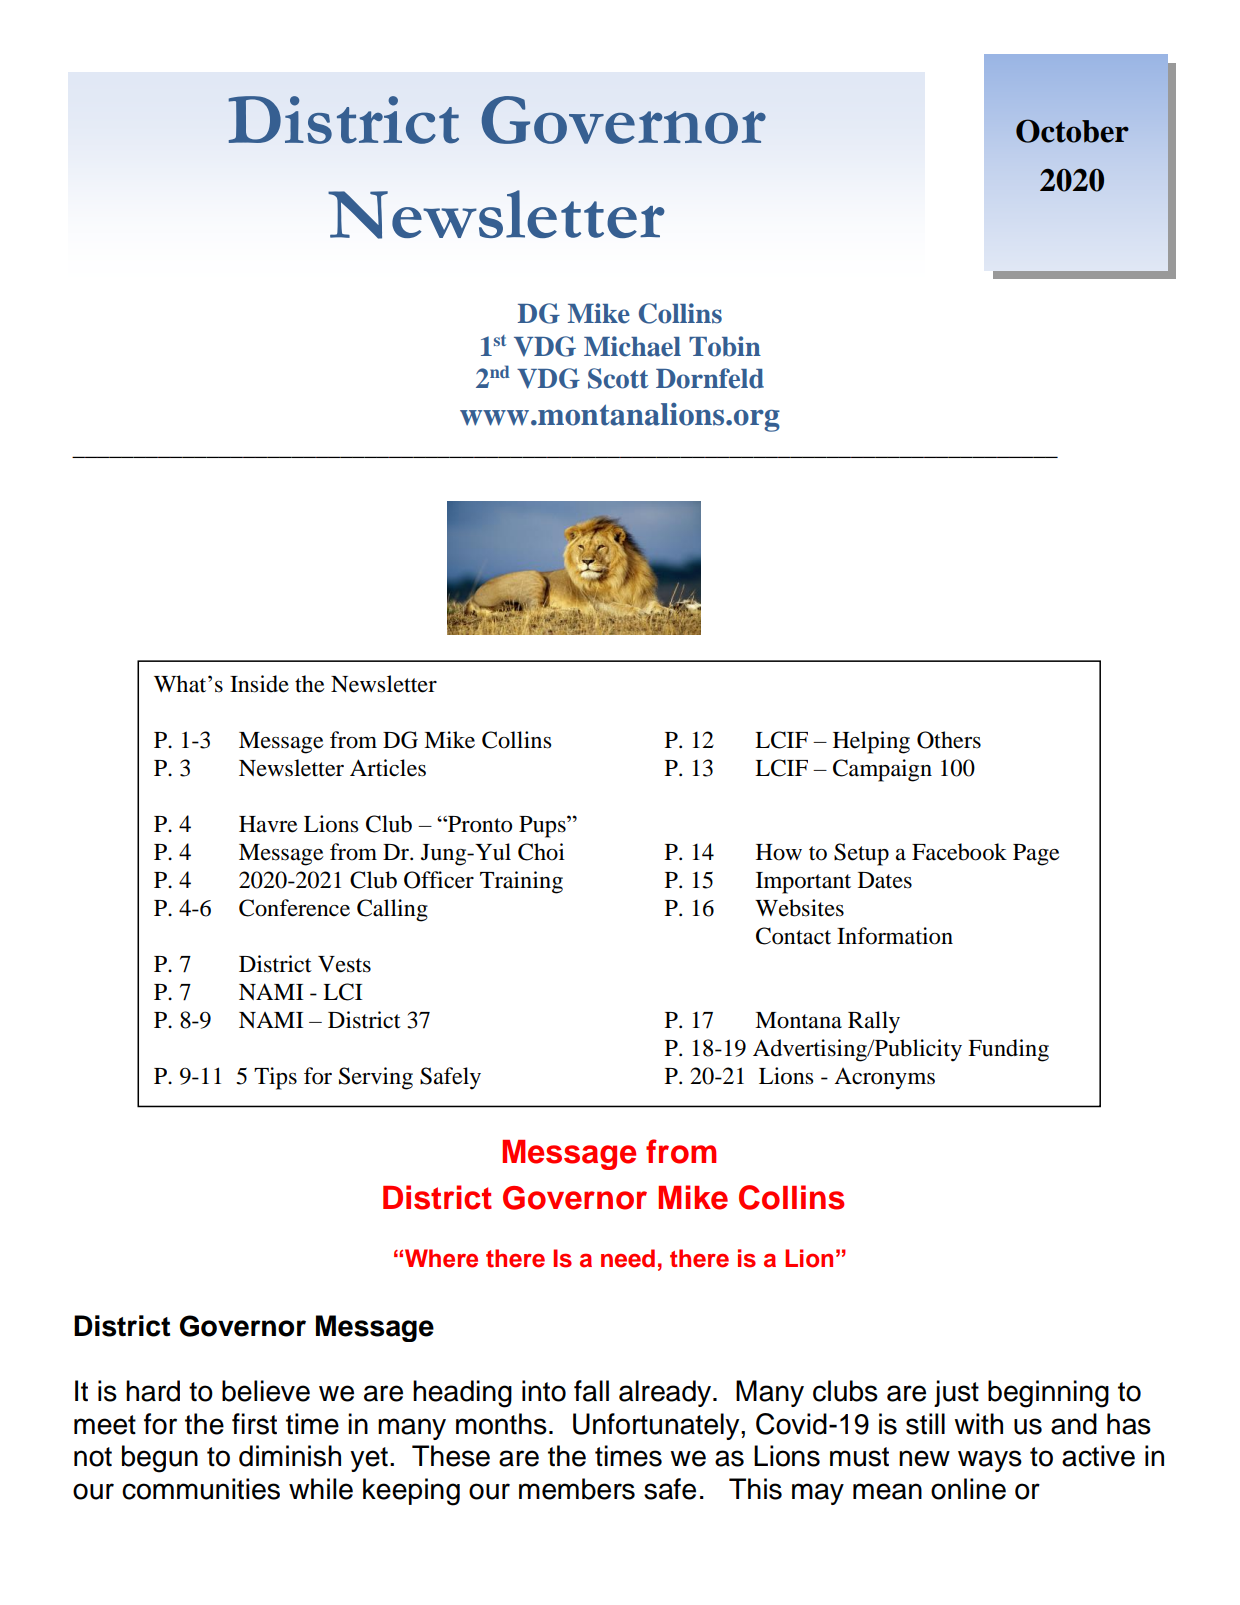 The height and width of the screenshot is (1605, 1240). Describe the element at coordinates (618, 378) in the screenshot. I see `Scott` at that location.
